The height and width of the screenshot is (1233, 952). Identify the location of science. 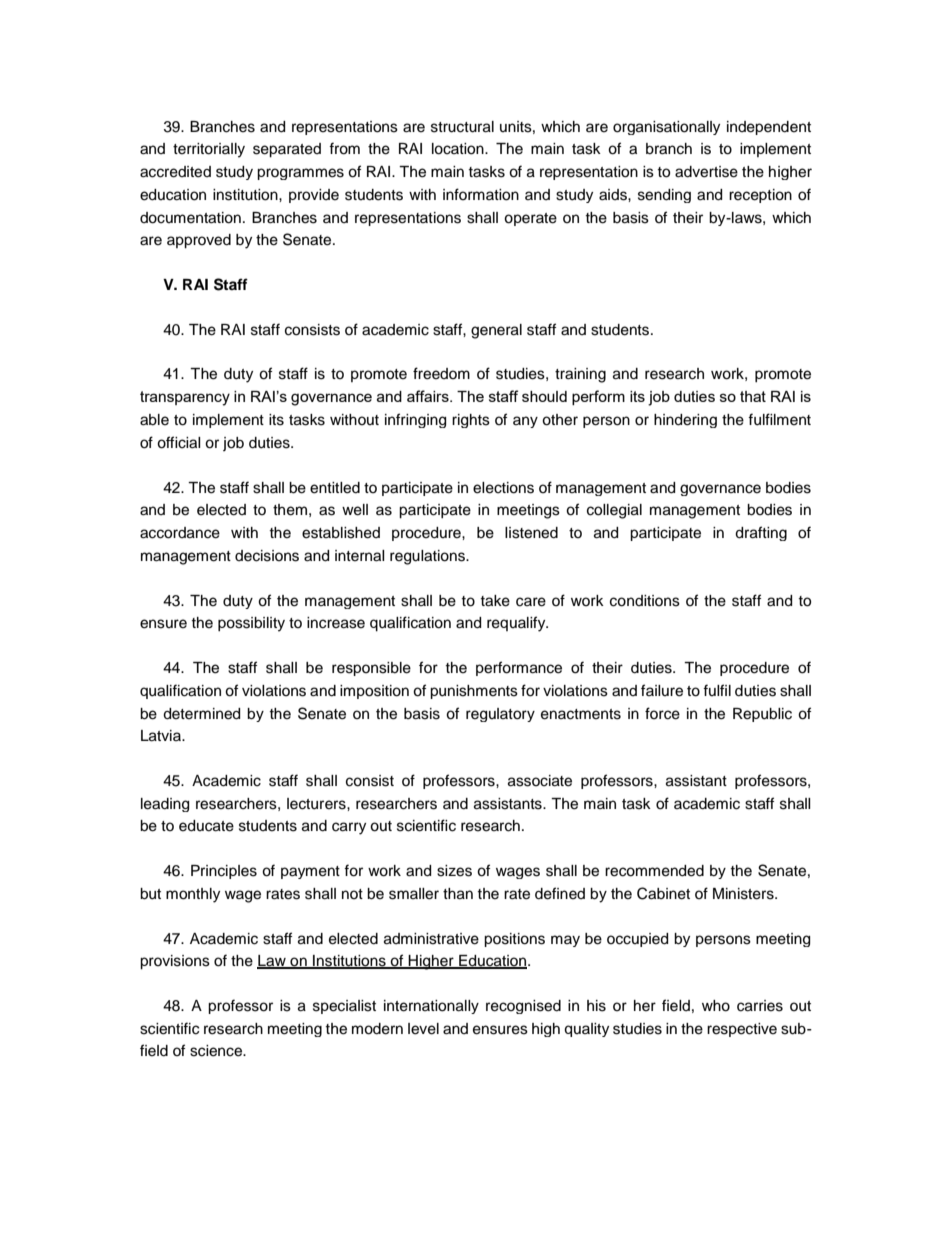
(217, 1051).
